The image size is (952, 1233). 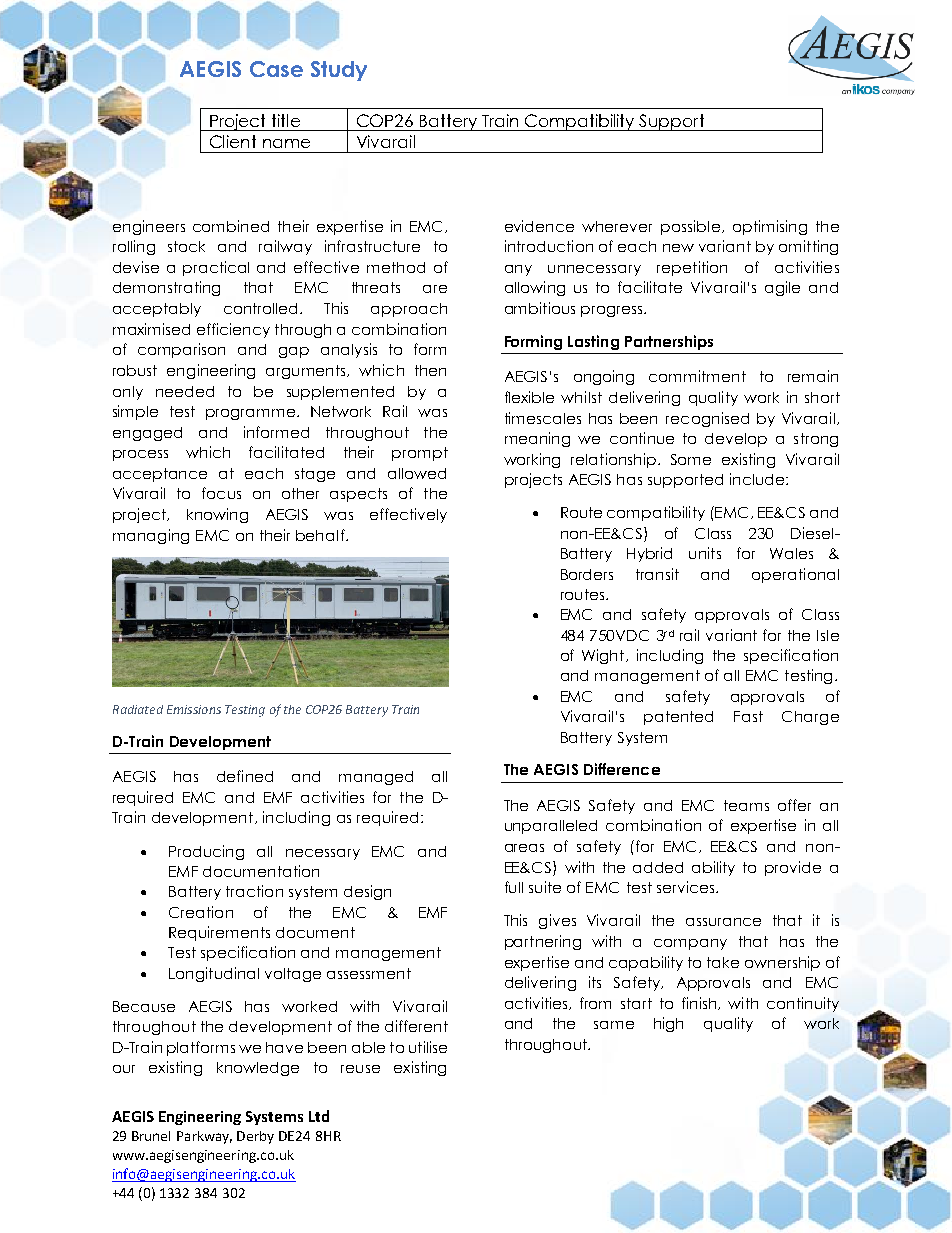 I want to click on programme, so click(x=252, y=414).
